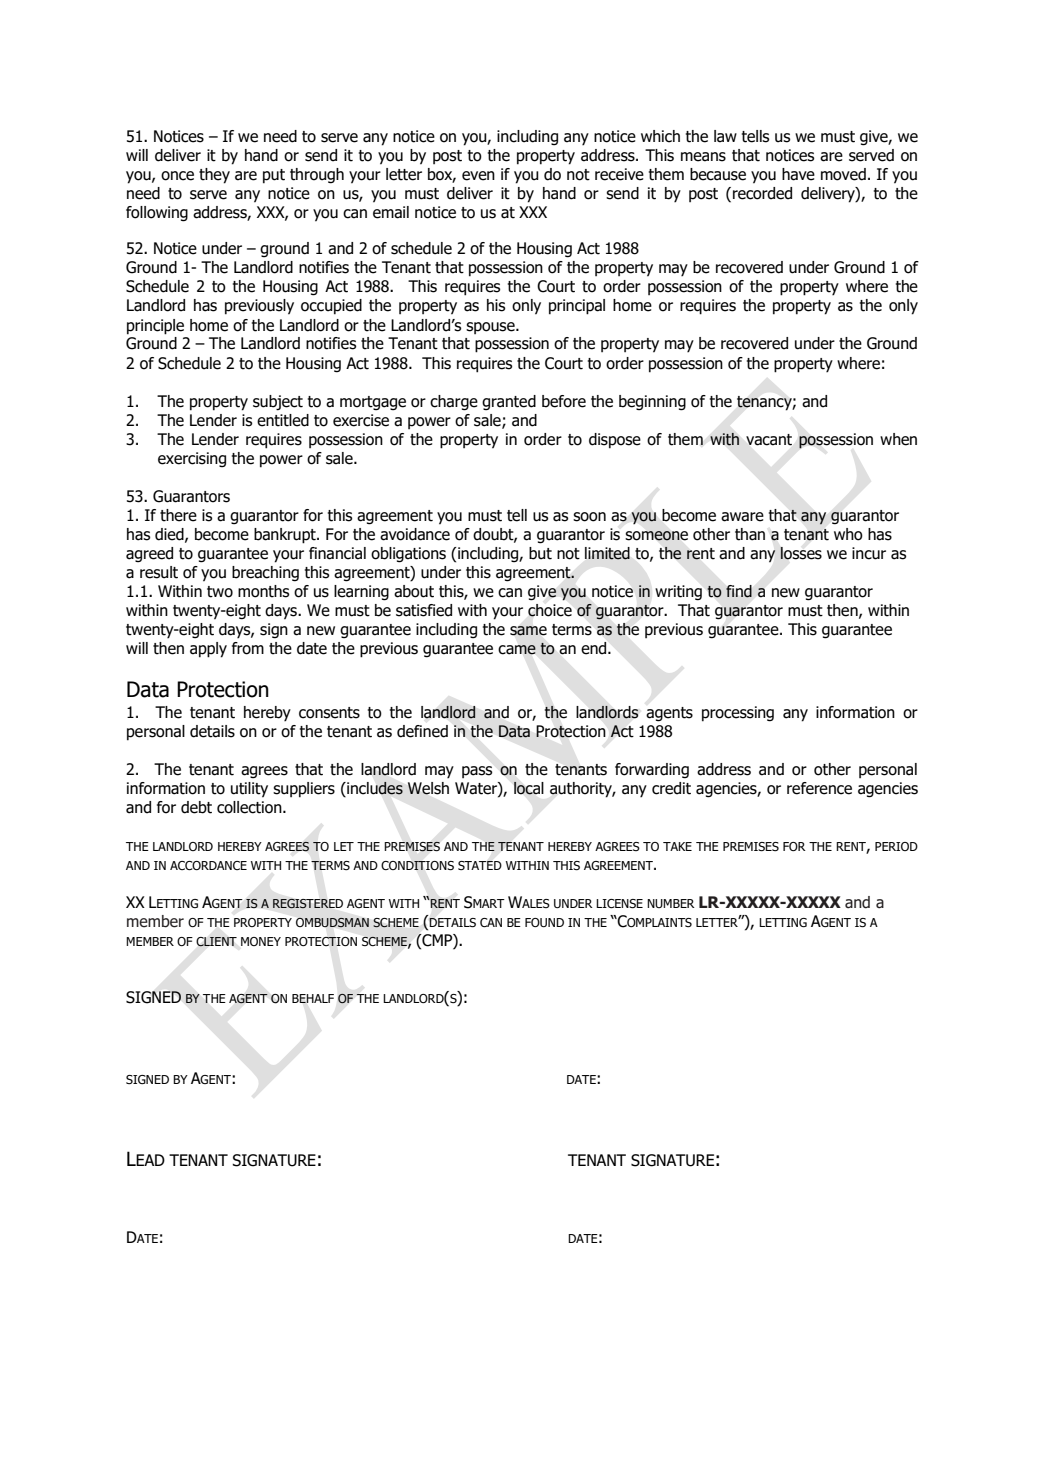 The image size is (1044, 1476). What do you see at coordinates (540, 553) in the page?
I see `but` at bounding box center [540, 553].
